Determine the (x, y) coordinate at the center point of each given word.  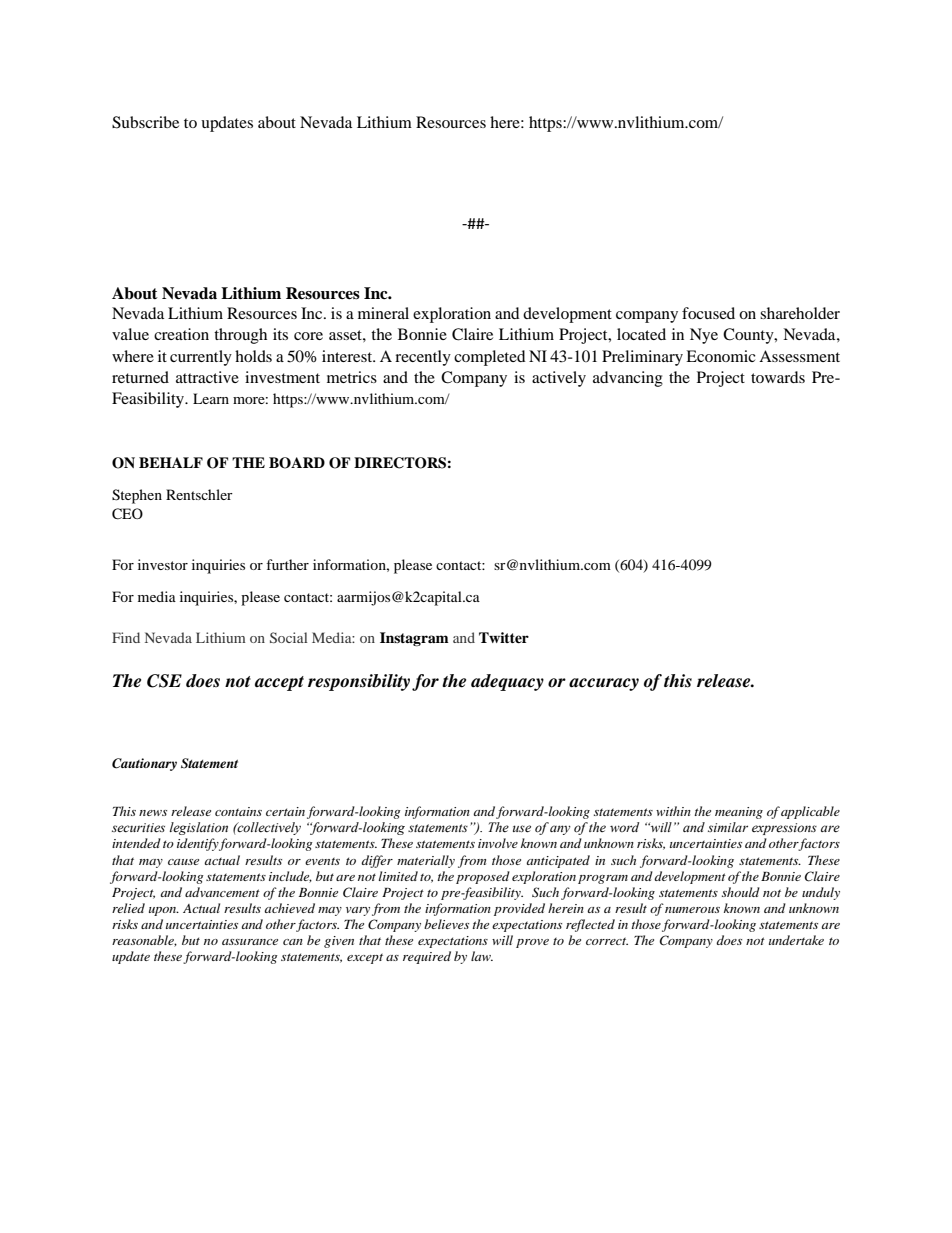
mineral (383, 313)
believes (446, 924)
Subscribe (145, 122)
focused (708, 313)
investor (163, 564)
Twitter (504, 637)
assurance (250, 942)
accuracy (604, 684)
